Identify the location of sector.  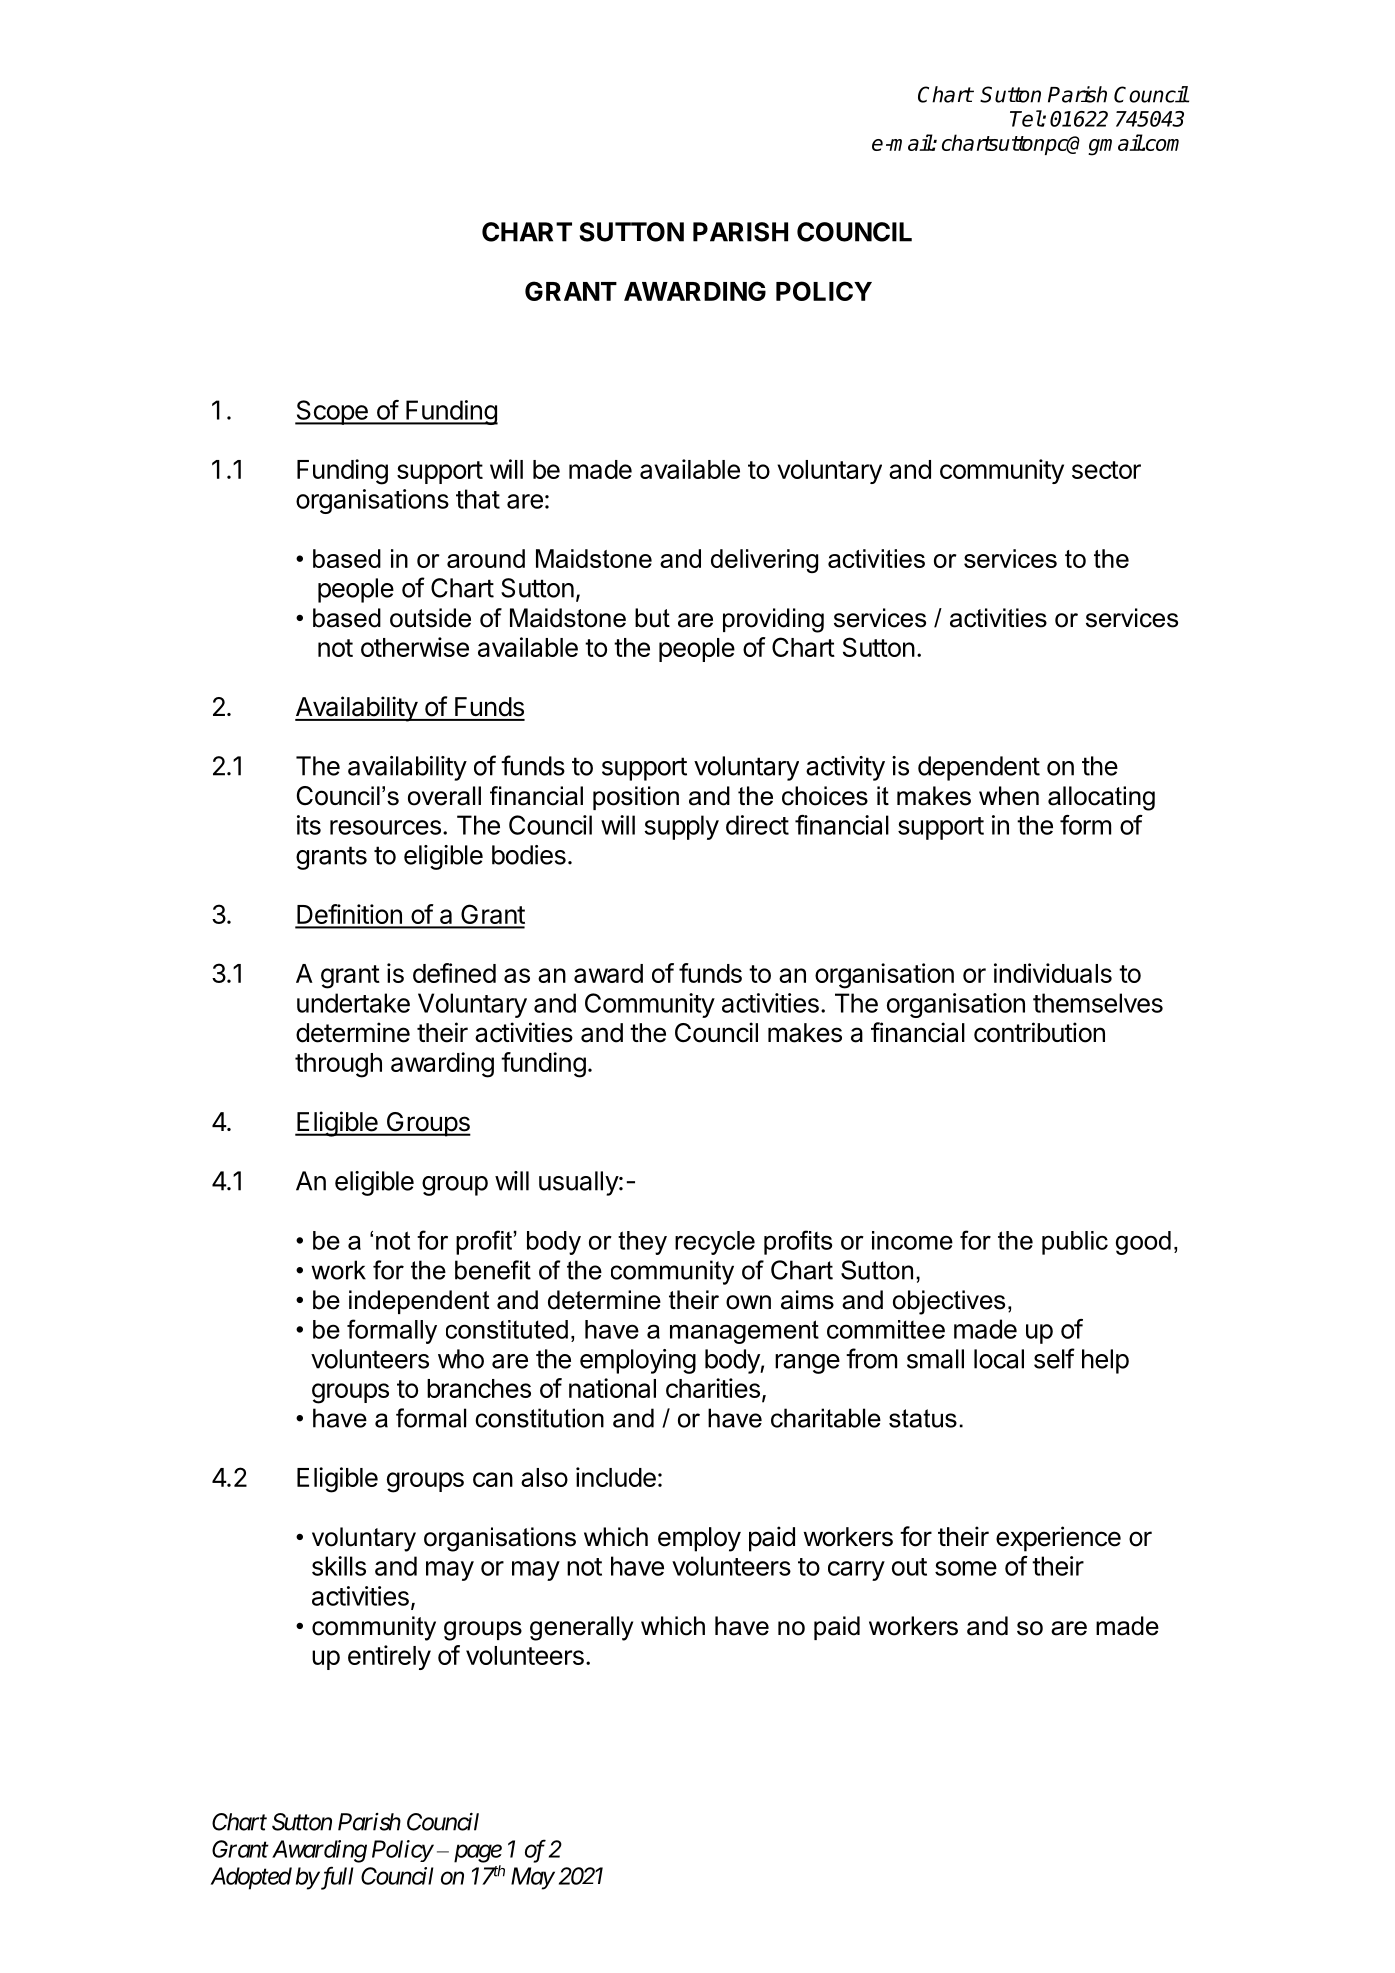
(1106, 470).
